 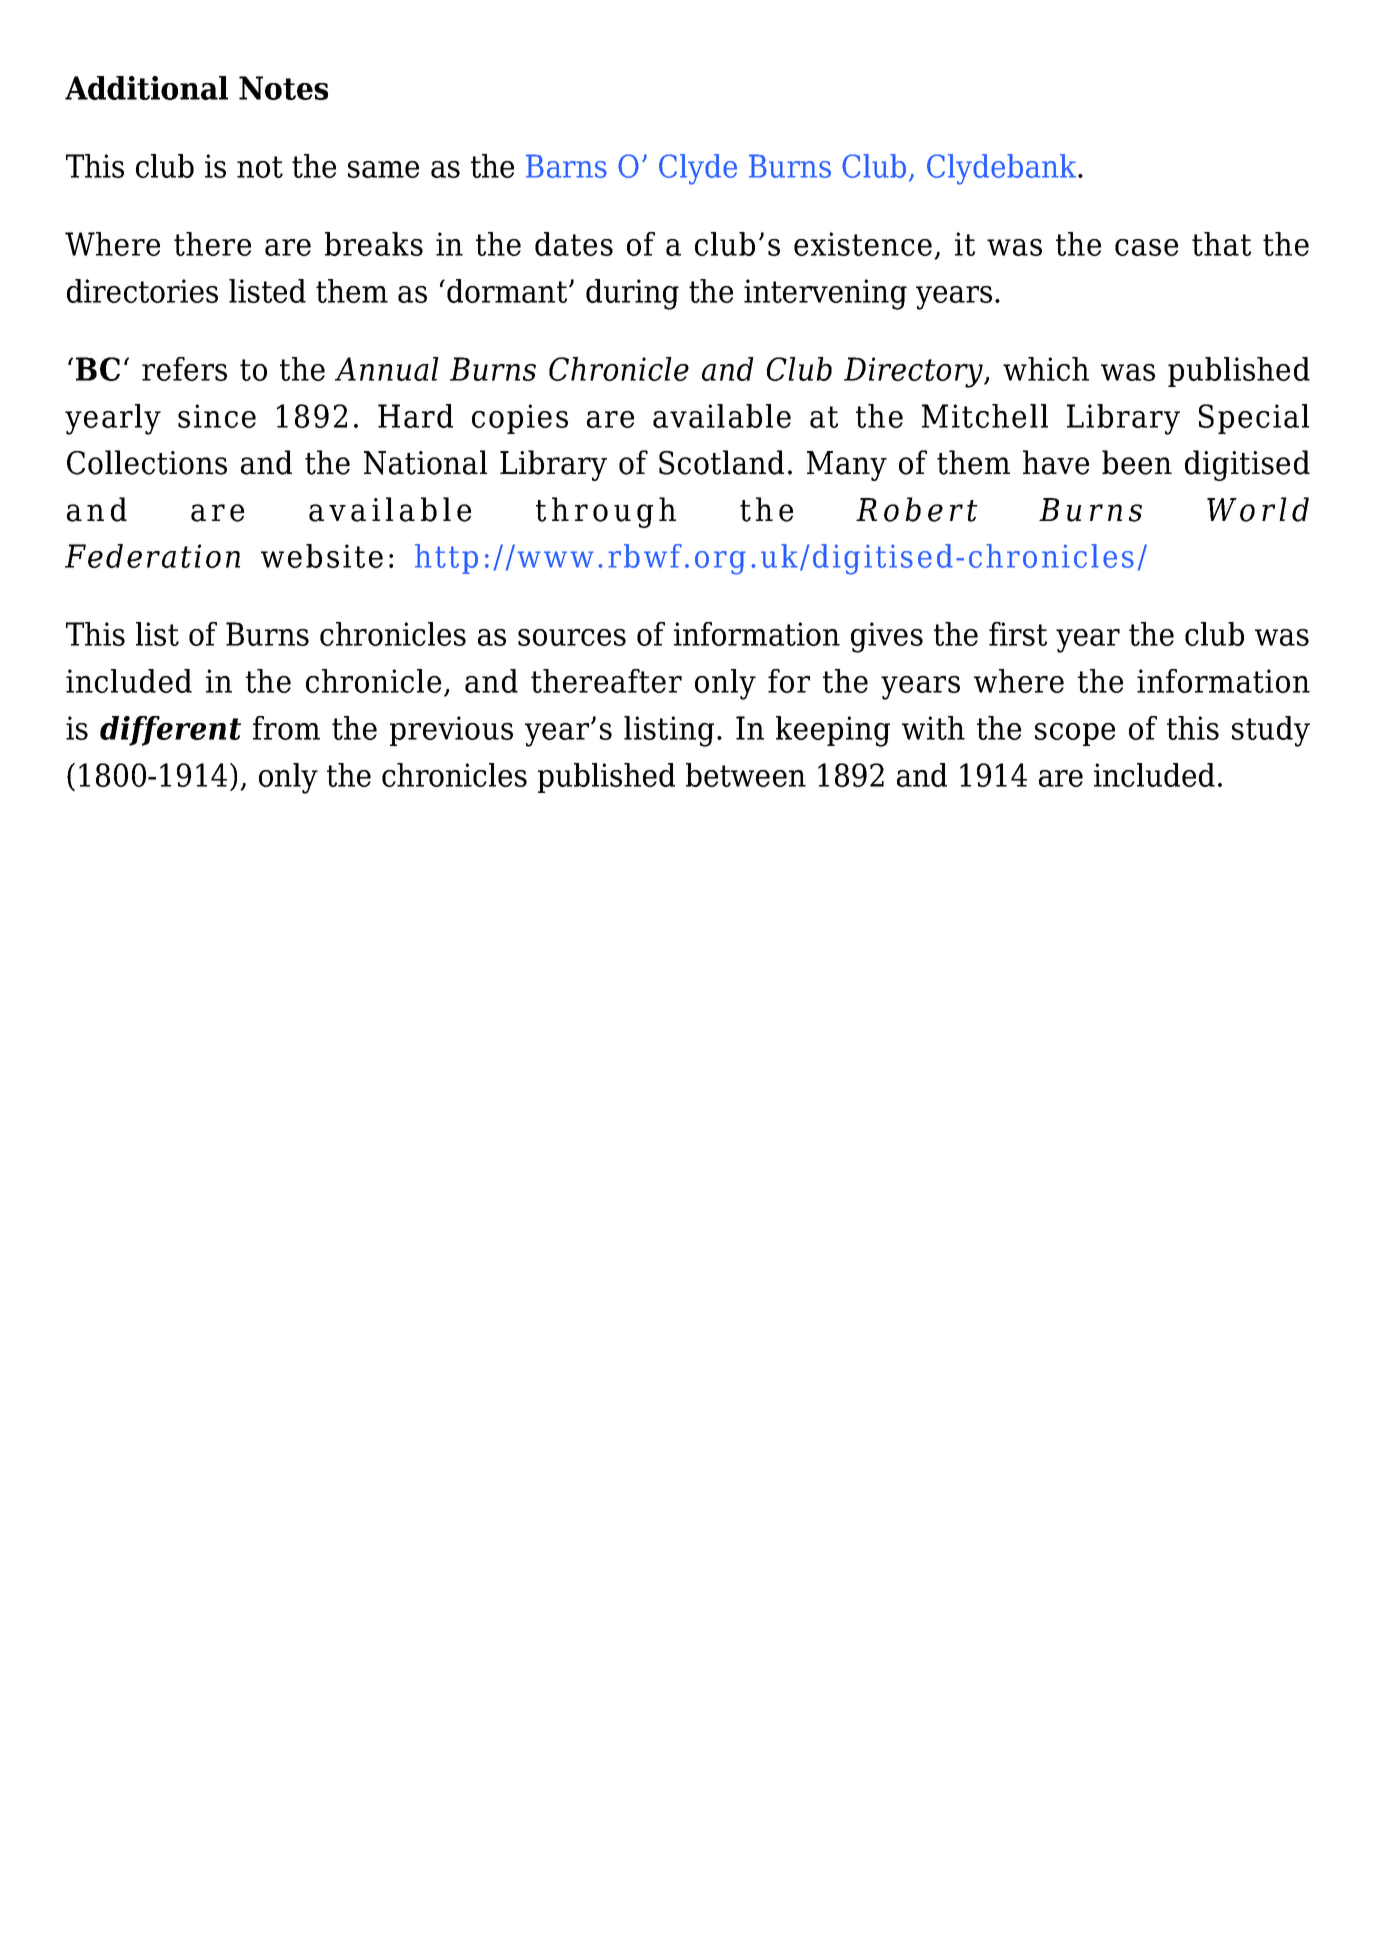 I want to click on from, so click(x=286, y=728).
